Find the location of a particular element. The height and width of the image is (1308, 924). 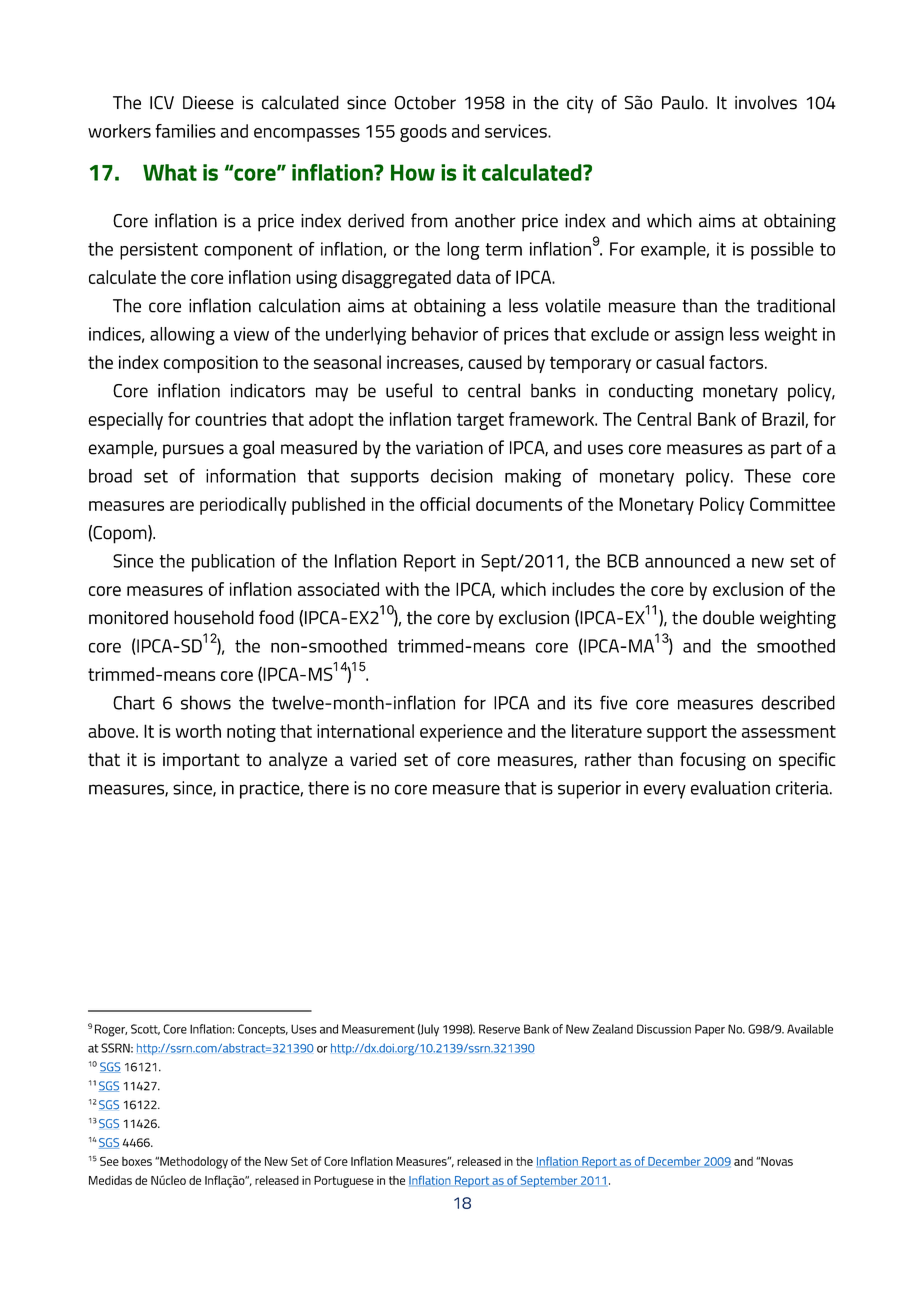

boxes is located at coordinates (137, 1161).
